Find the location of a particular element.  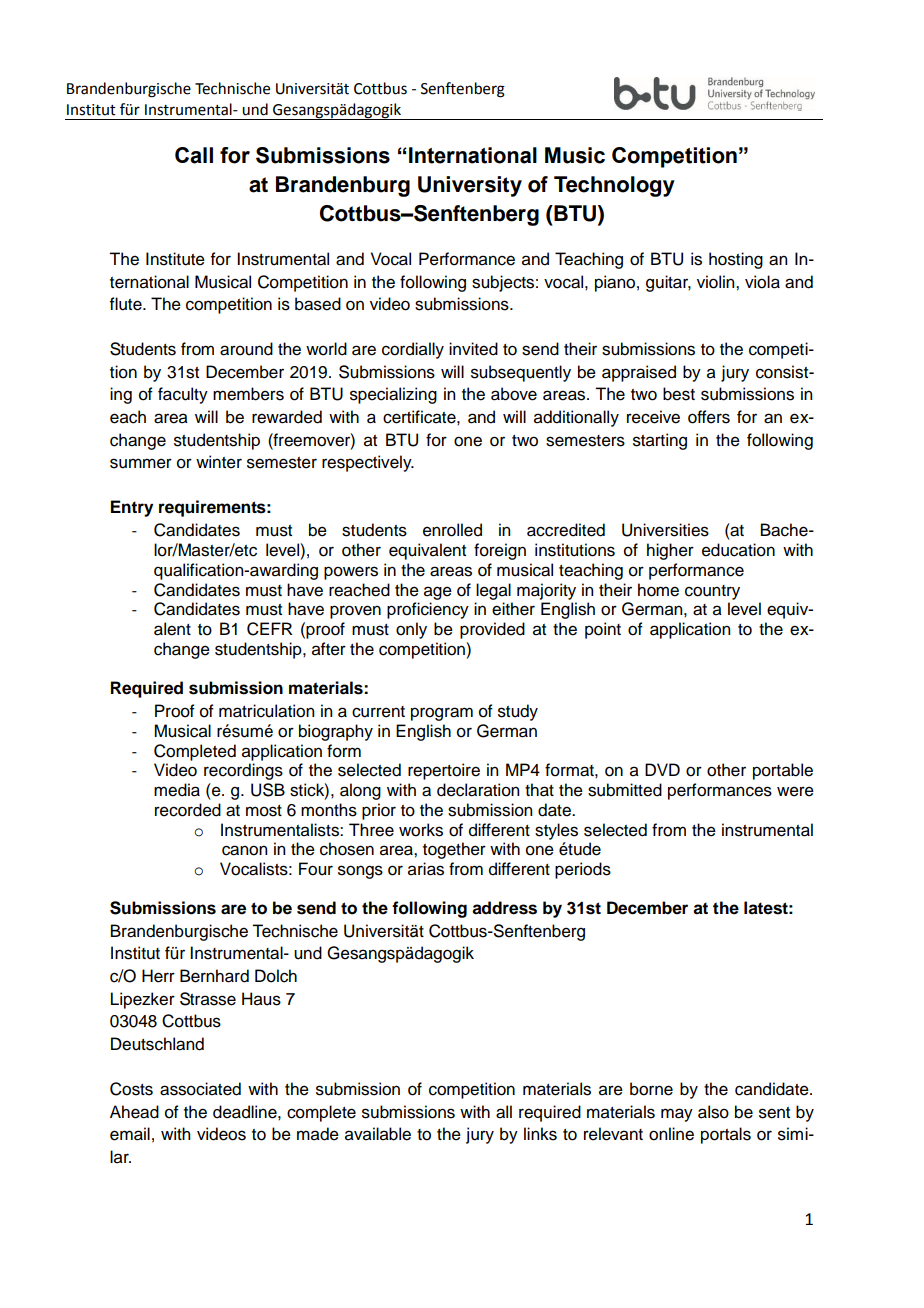

offers is located at coordinates (709, 417).
